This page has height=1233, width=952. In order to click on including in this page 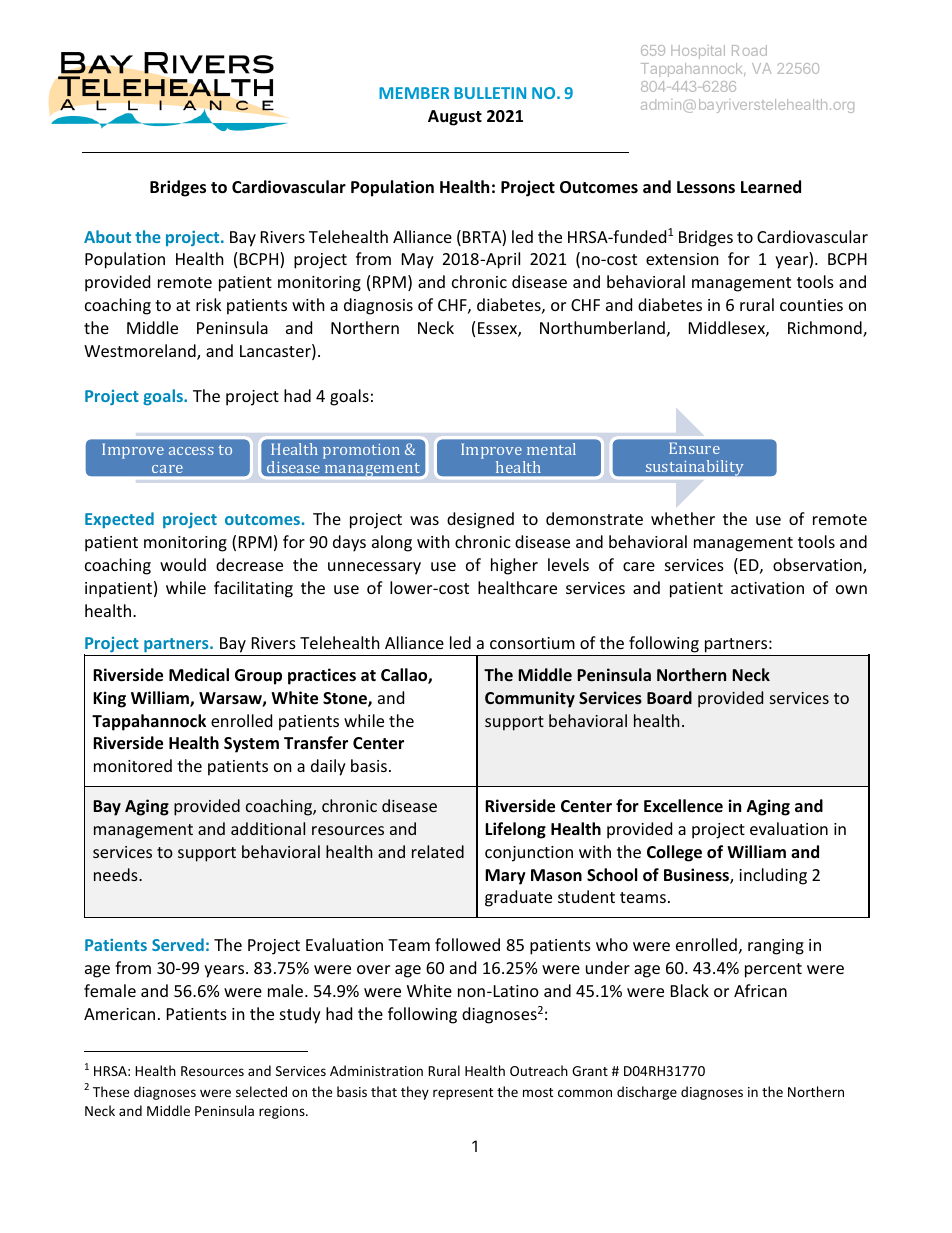, I will do `click(773, 876)`.
